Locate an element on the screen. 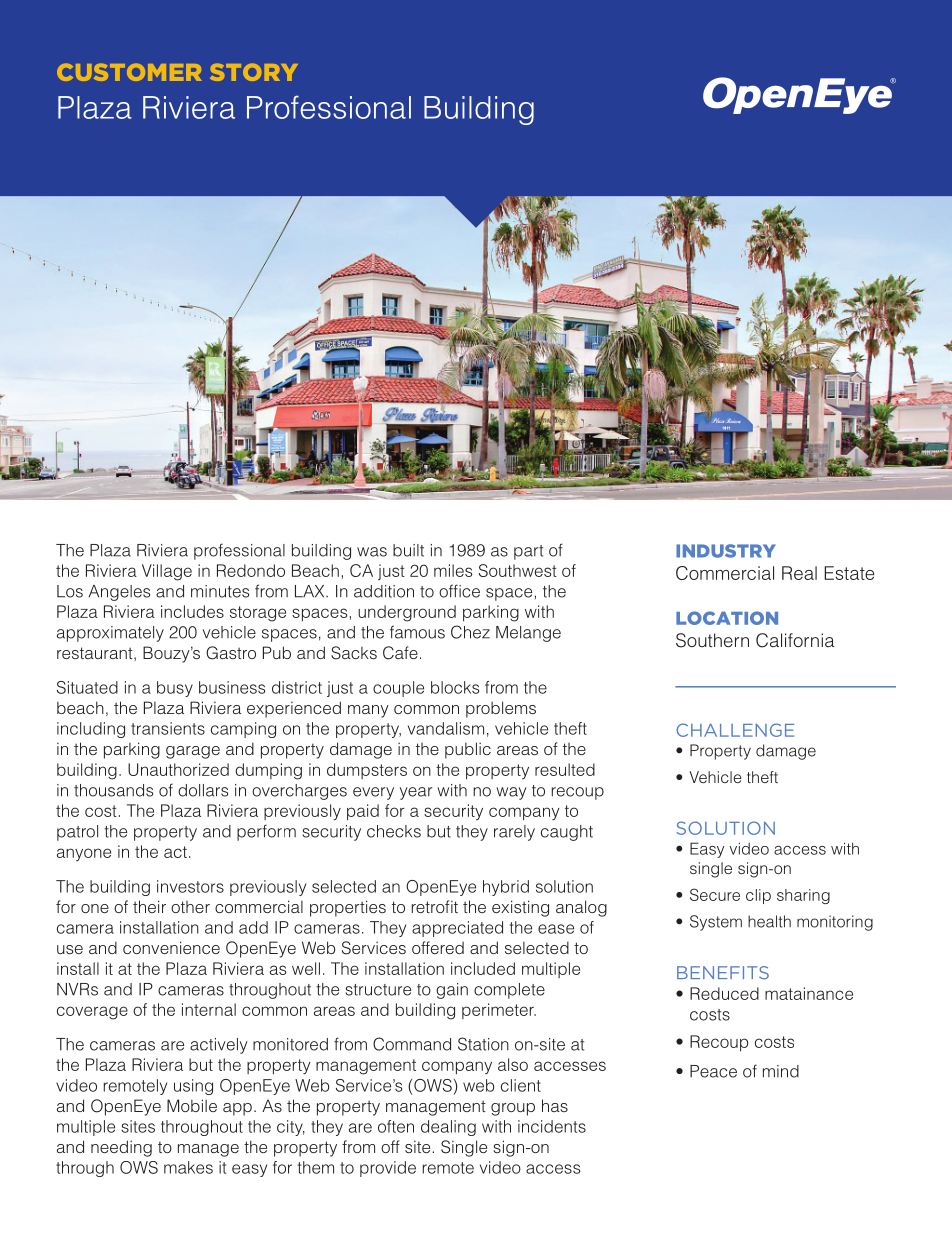 Image resolution: width=952 pixels, height=1233 pixels. LOCATION is located at coordinates (727, 618).
